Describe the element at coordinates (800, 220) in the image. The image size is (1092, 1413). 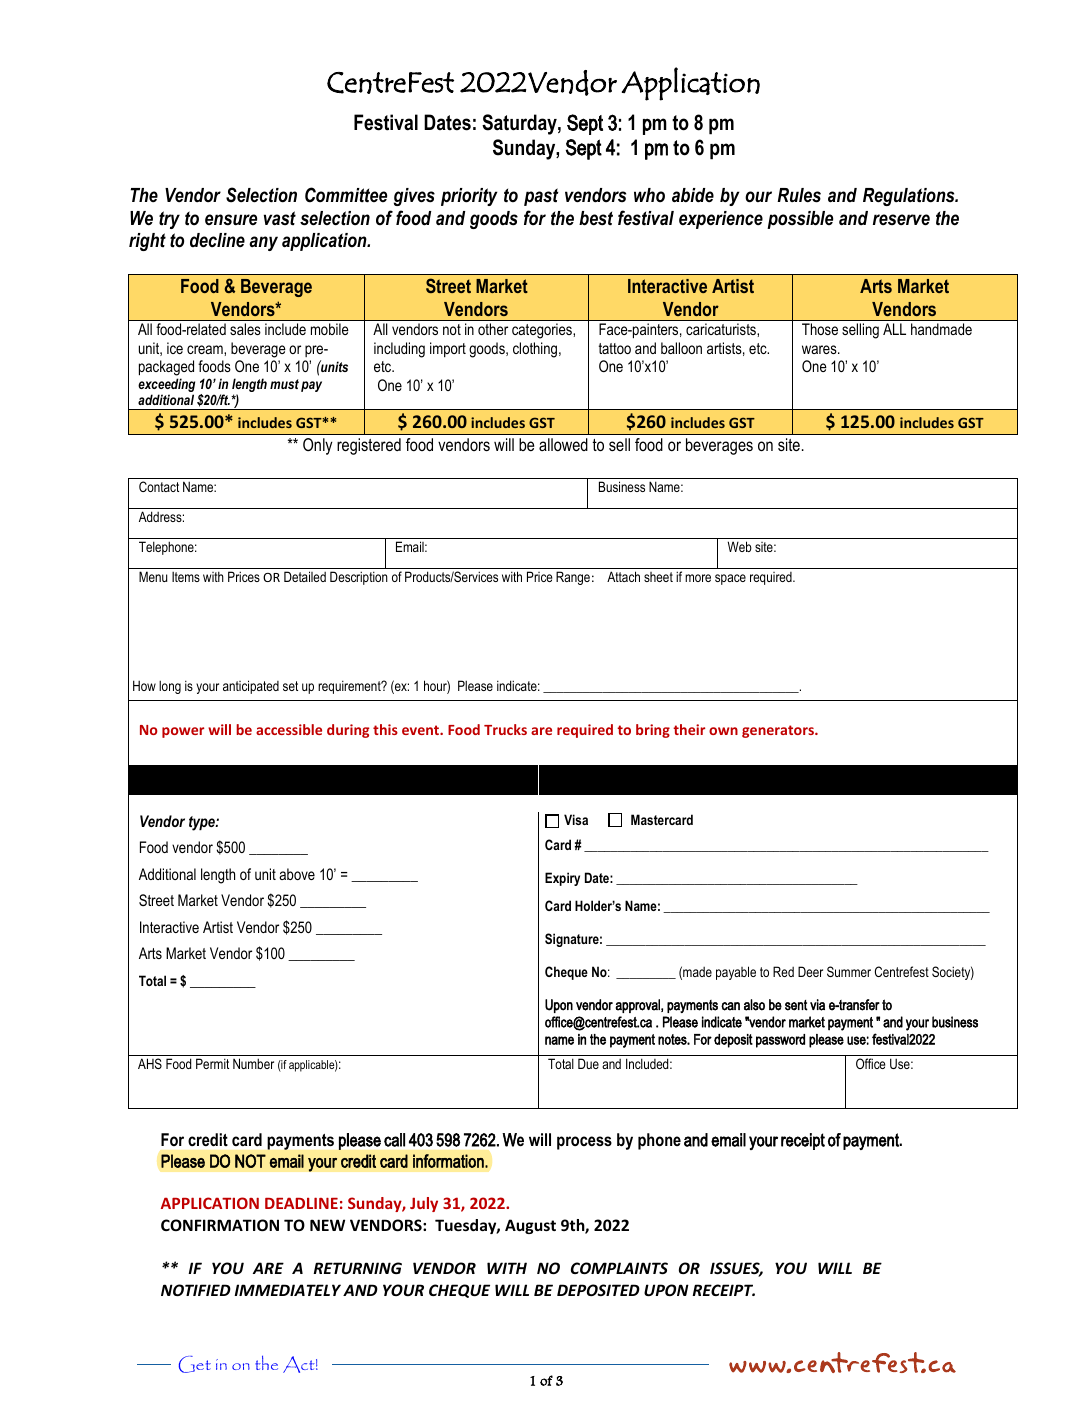
I see `possible` at that location.
